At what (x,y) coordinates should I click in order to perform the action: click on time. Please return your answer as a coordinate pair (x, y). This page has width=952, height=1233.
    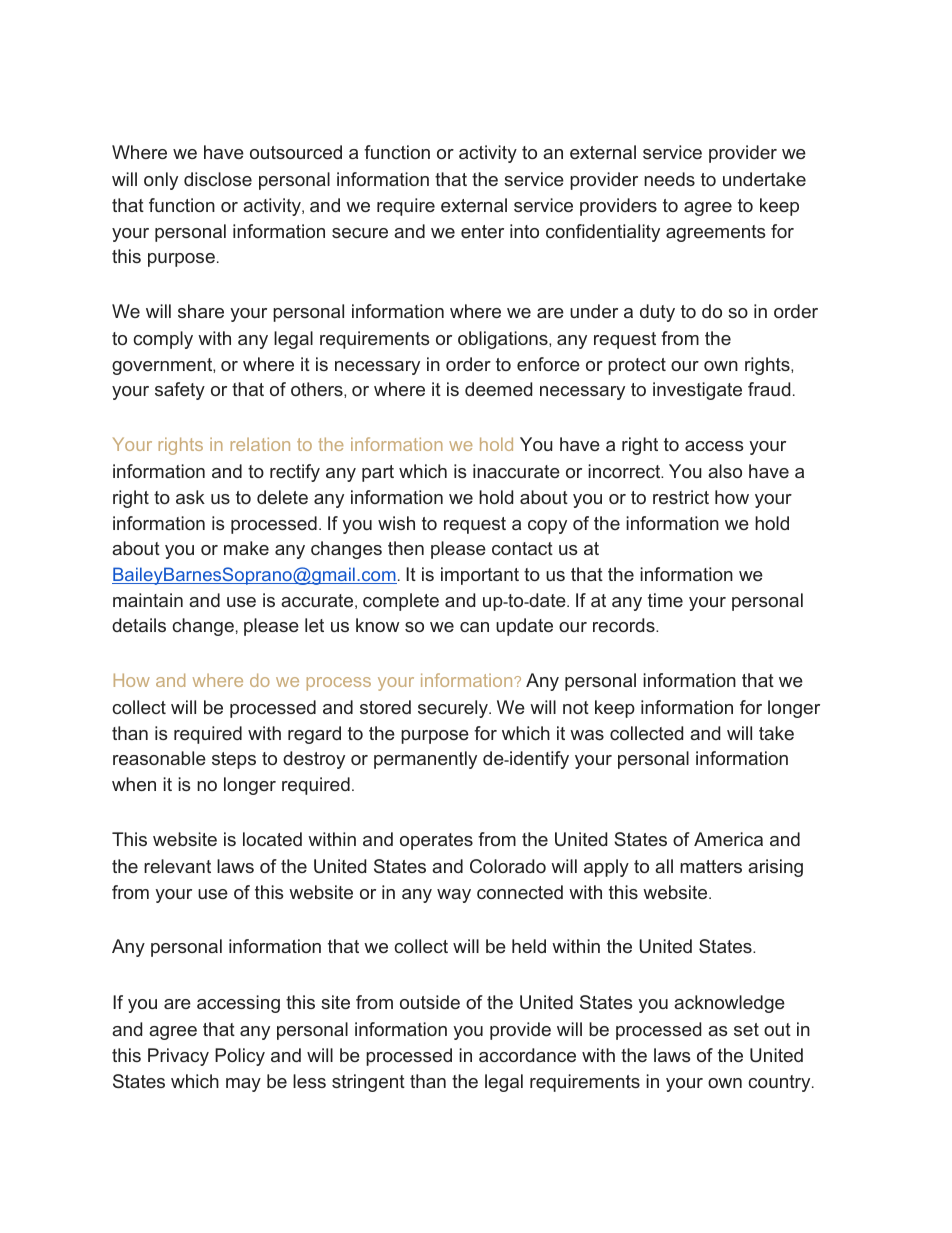
    Looking at the image, I should click on (665, 600).
